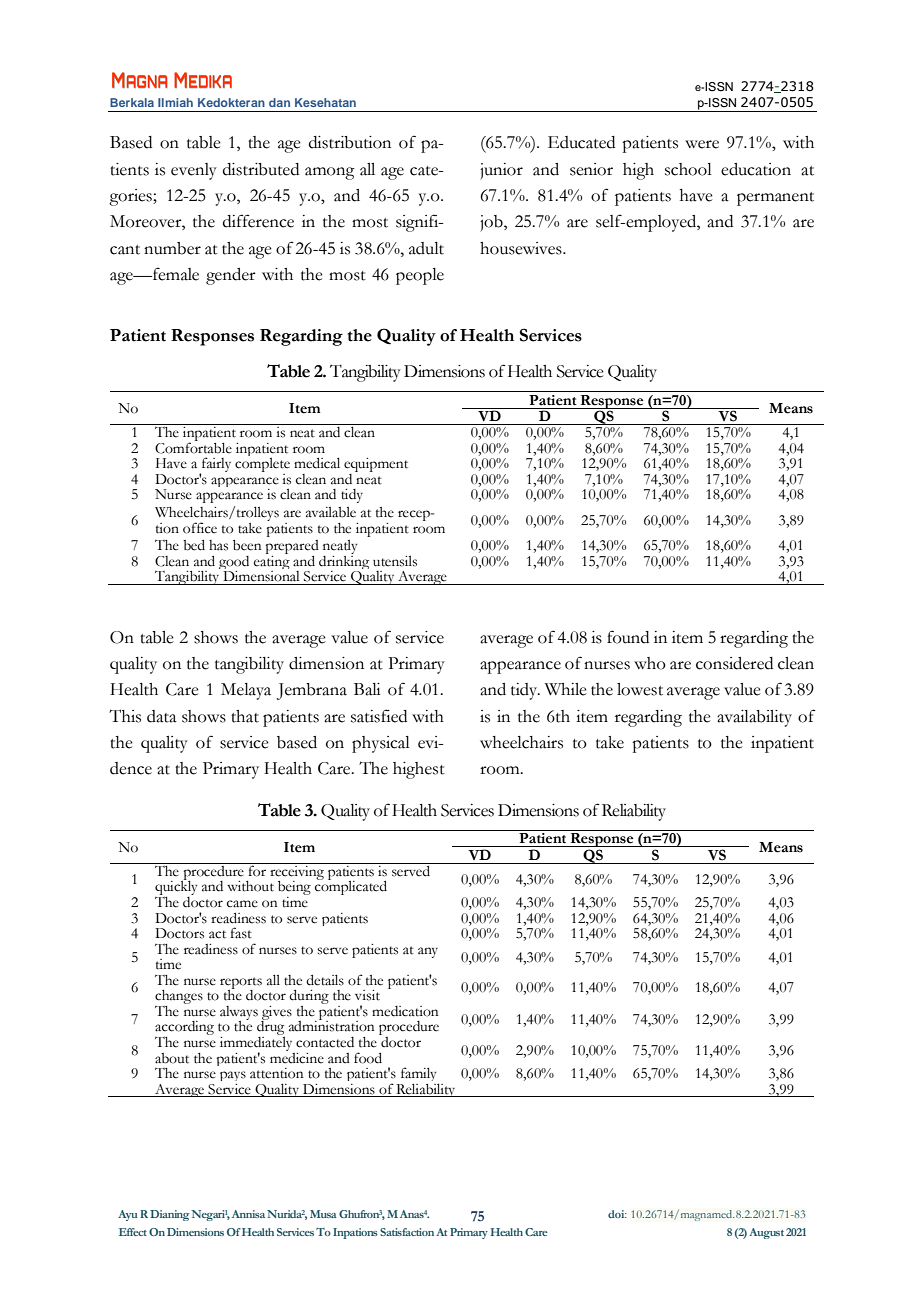  Describe the element at coordinates (162, 716) in the image. I see `data` at that location.
